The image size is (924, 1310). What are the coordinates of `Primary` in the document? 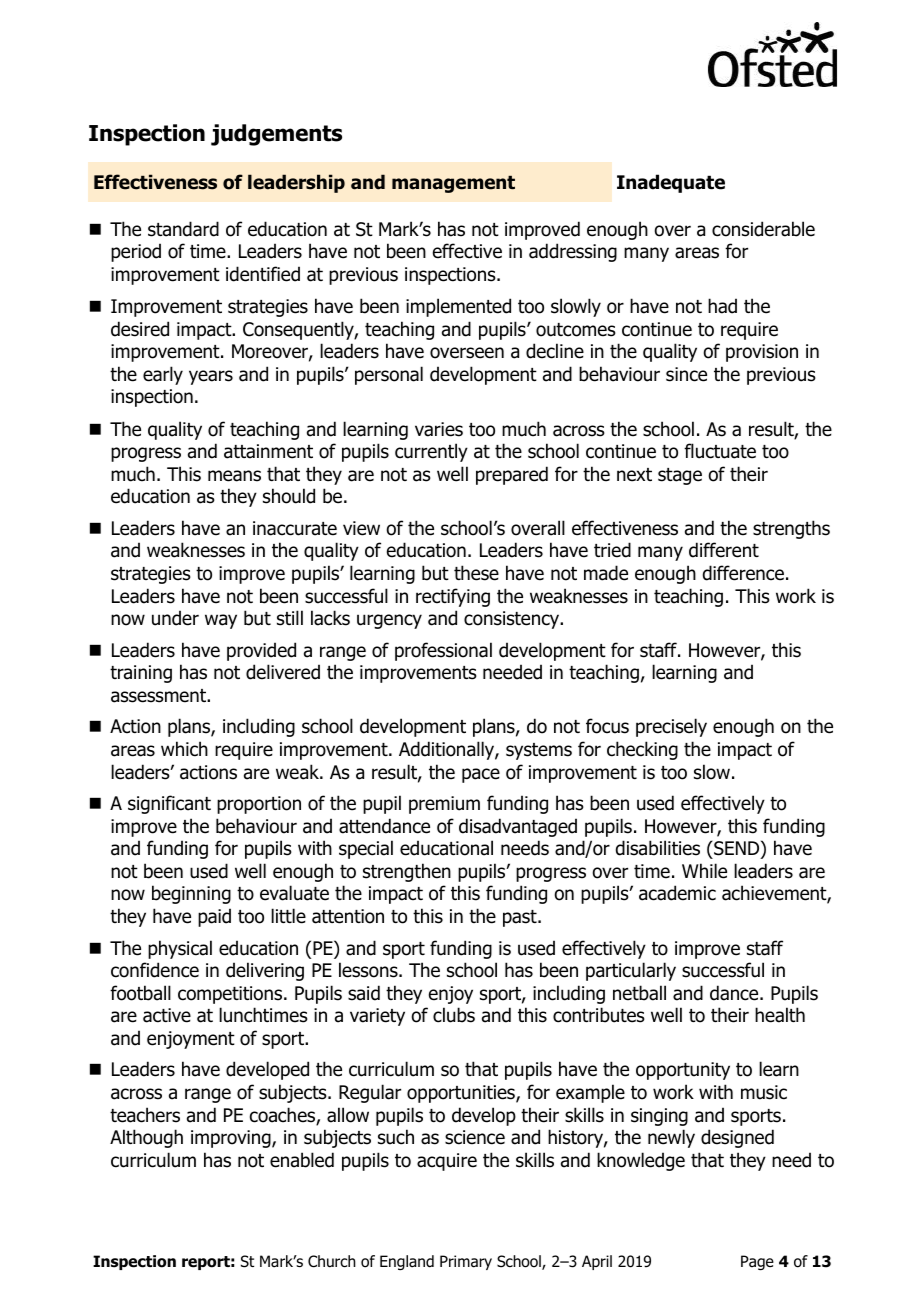 It's located at (466, 1262).
